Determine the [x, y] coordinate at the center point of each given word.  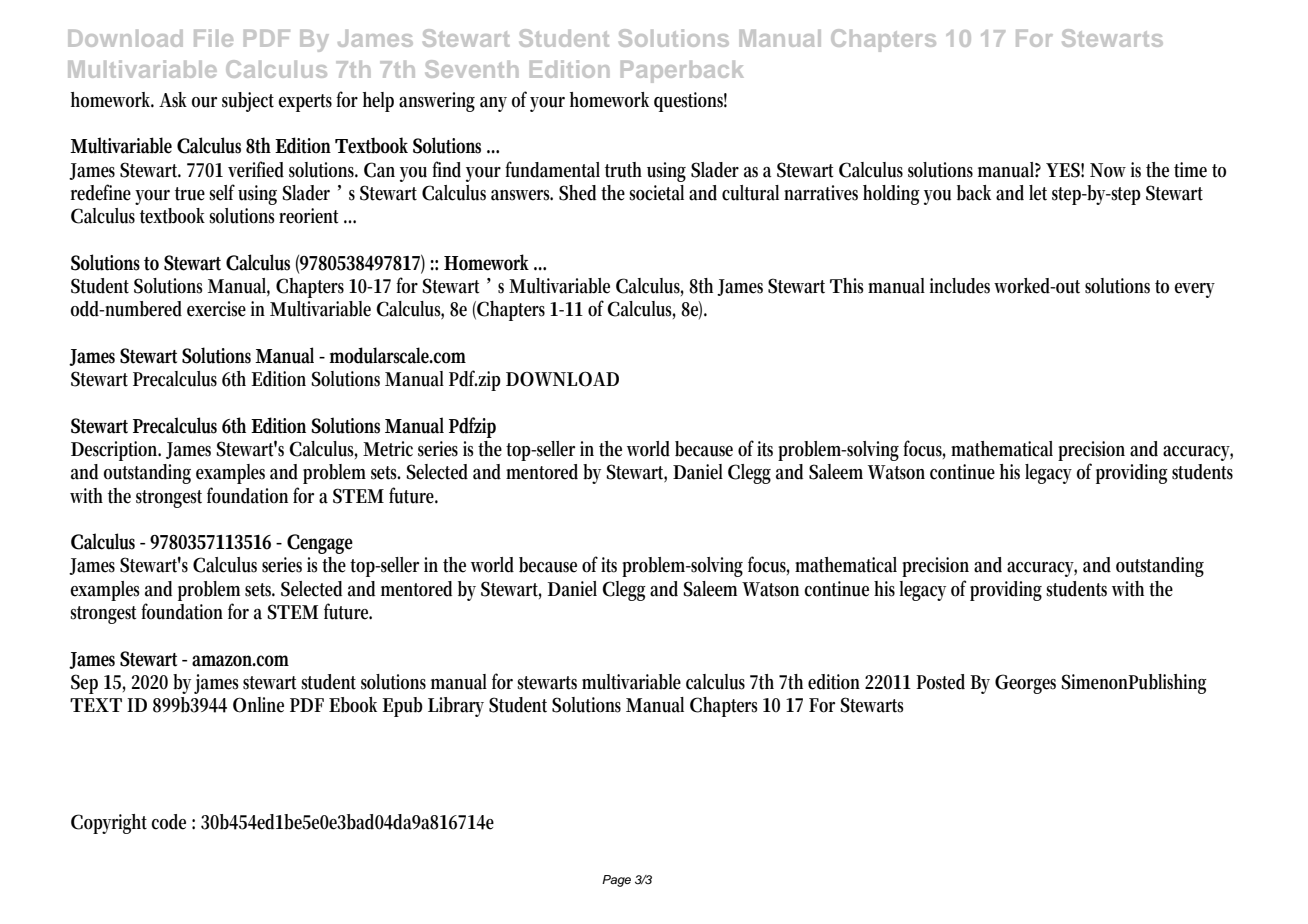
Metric [388, 449]
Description [116, 451]
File [213, 38]
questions [690, 102]
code [168, 822]
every [1194, 290]
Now [1108, 170]
